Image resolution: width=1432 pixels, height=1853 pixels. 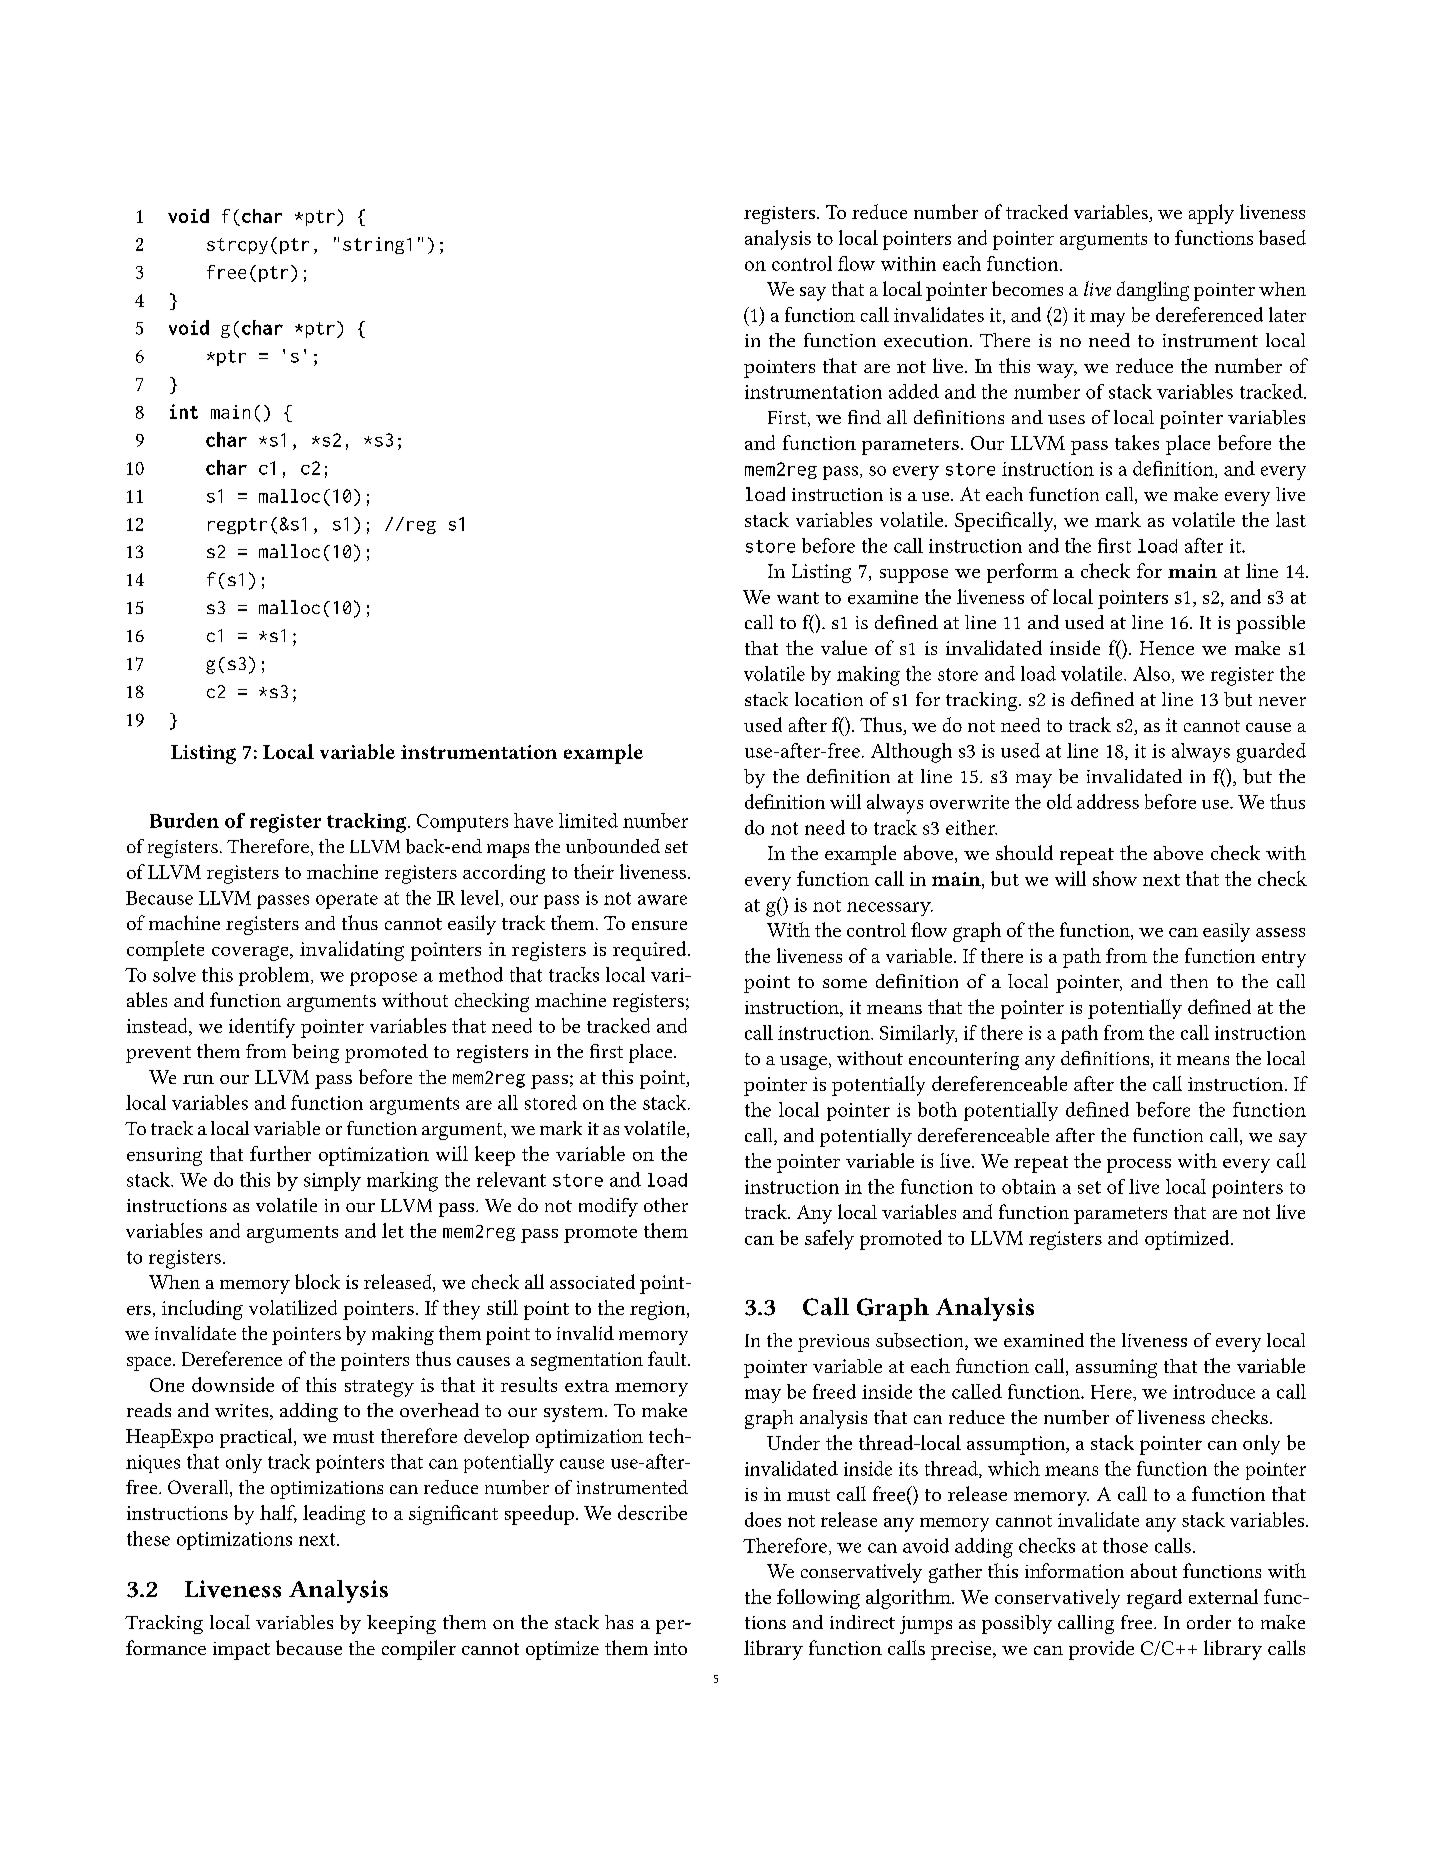 What do you see at coordinates (184, 820) in the screenshot?
I see `Burden` at bounding box center [184, 820].
